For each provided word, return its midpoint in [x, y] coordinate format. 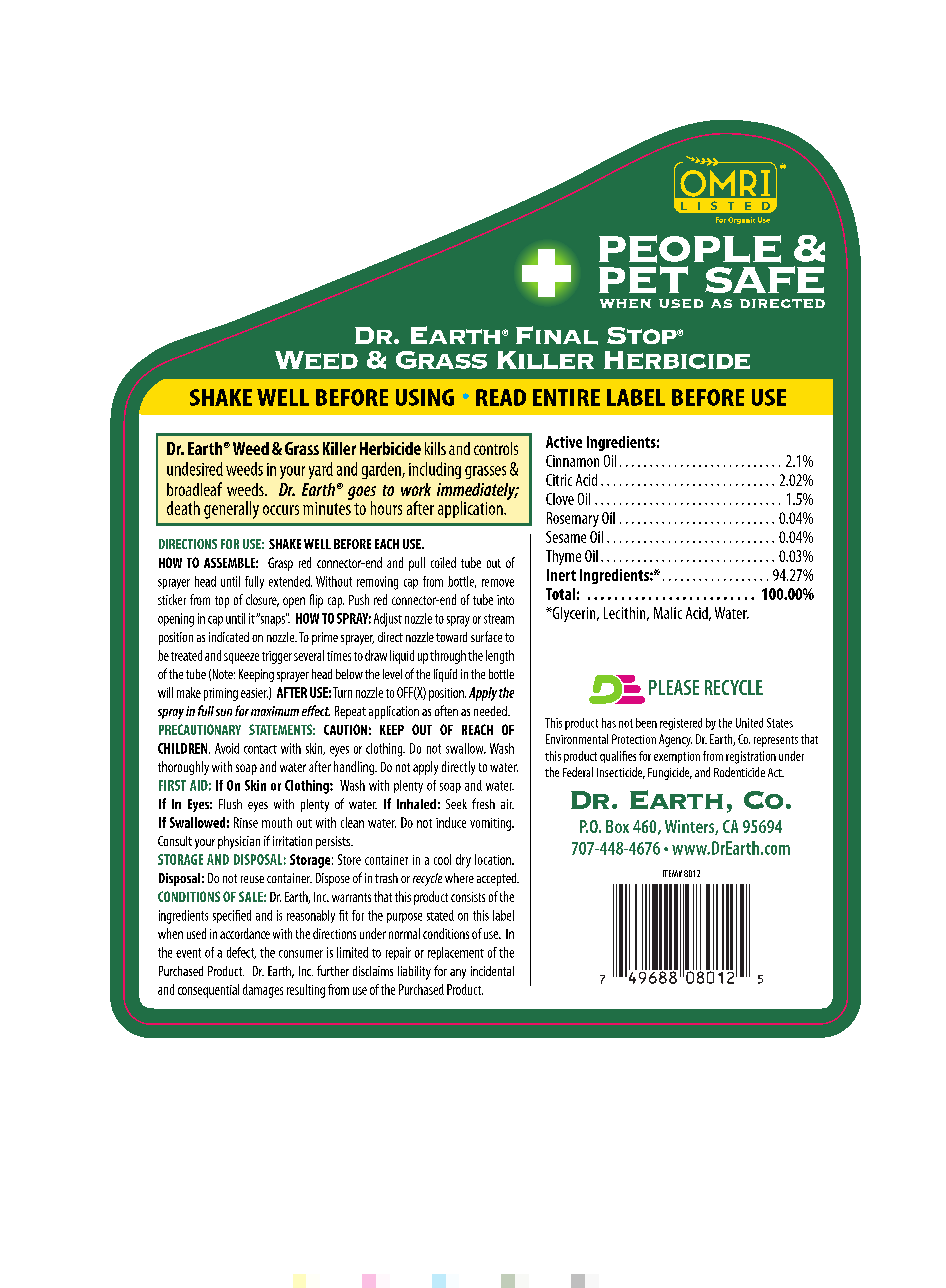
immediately [477, 492]
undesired [195, 469]
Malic [668, 613]
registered [681, 724]
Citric [559, 480]
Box [617, 826]
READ [501, 397]
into [505, 600]
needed [491, 711]
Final [557, 335]
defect [241, 953]
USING [425, 397]
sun [224, 712]
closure [262, 600]
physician [239, 842]
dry [463, 861]
